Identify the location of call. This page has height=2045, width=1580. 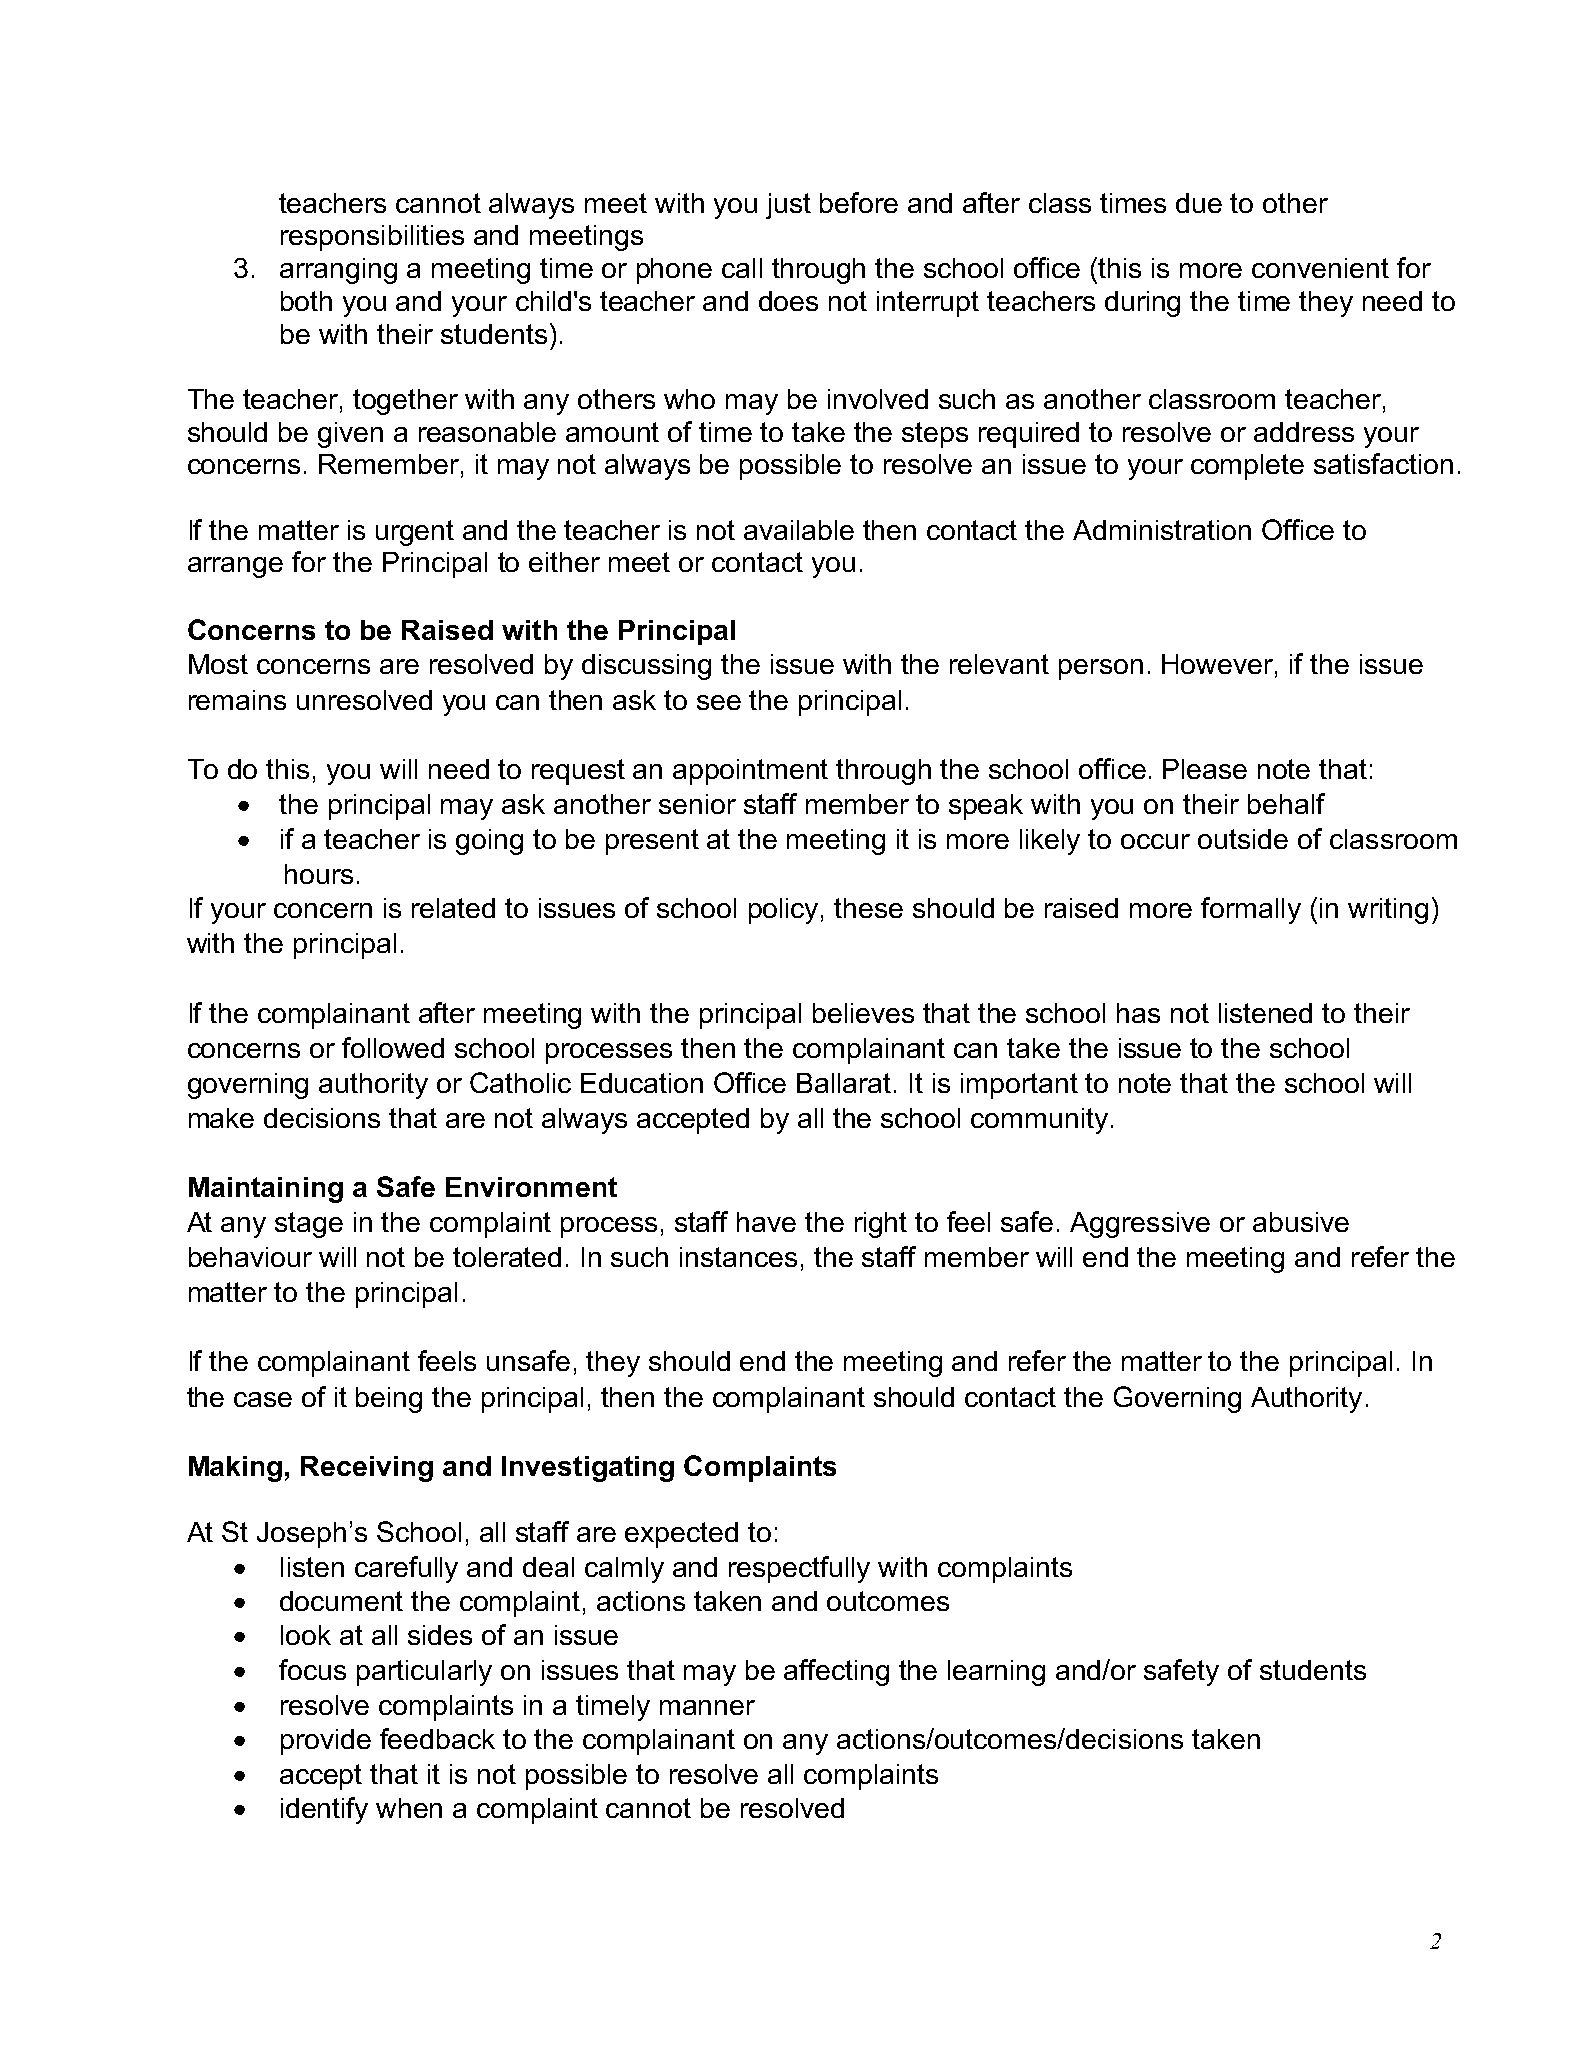
(742, 268).
